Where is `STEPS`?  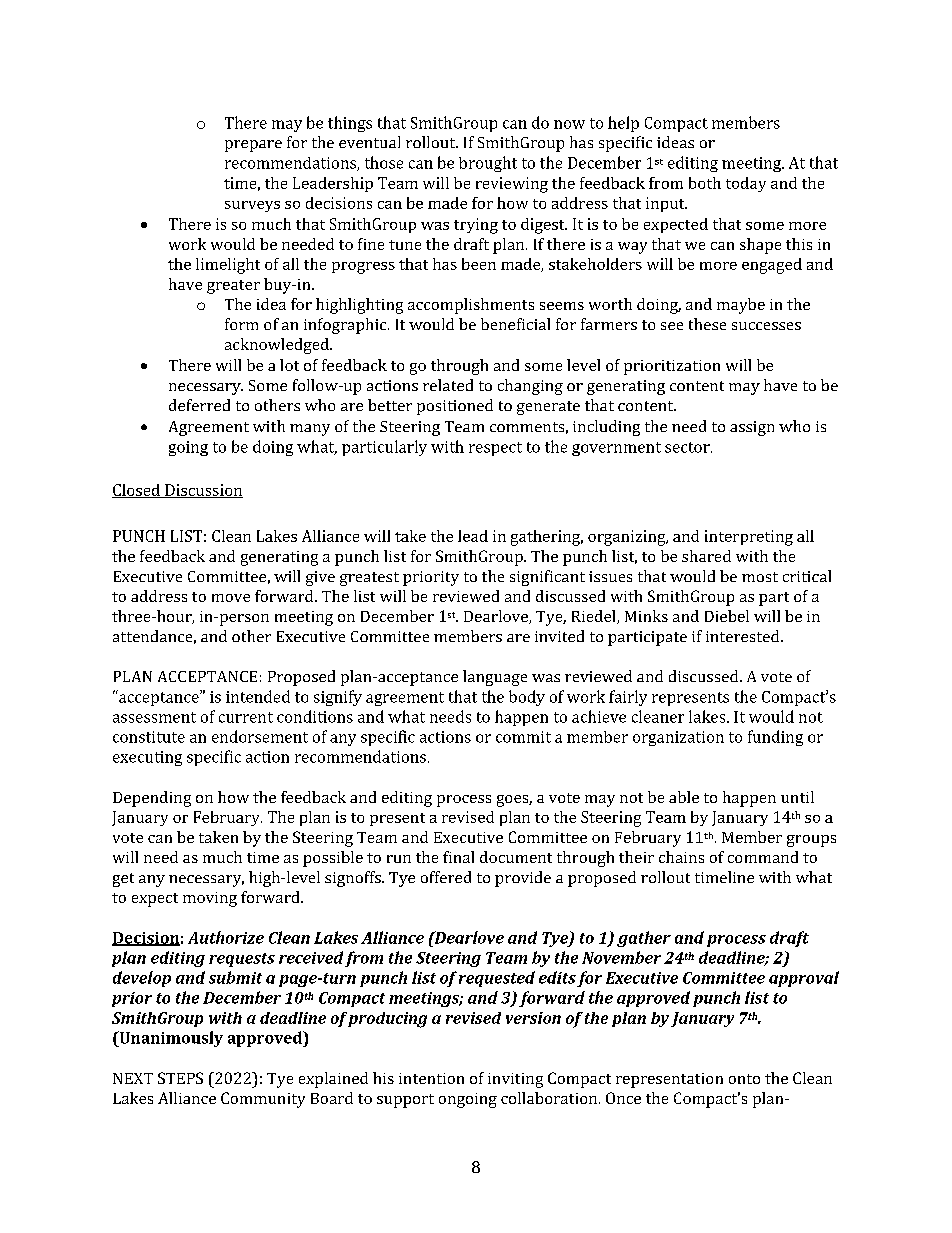 STEPS is located at coordinates (180, 1078).
